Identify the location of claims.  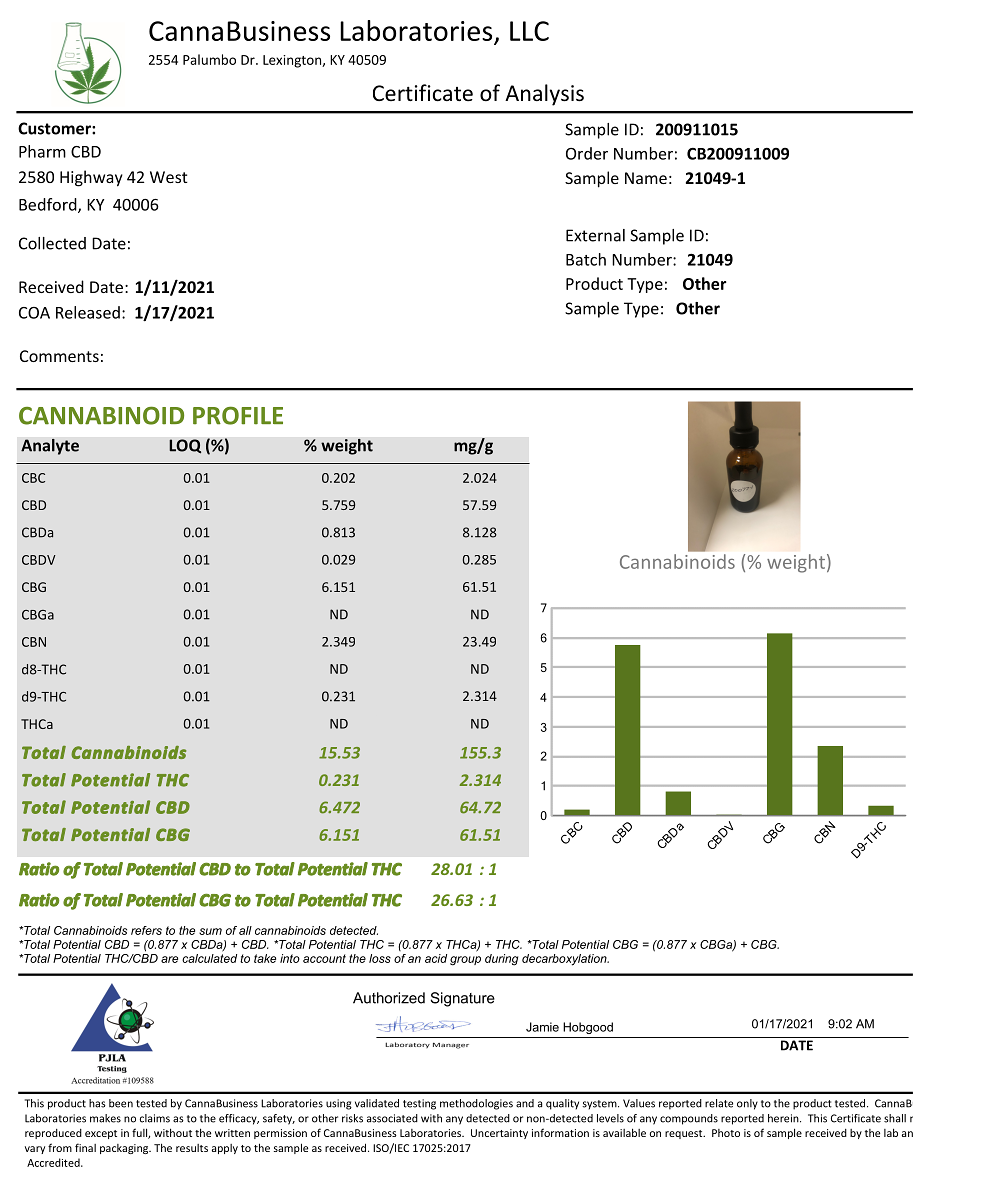
(155, 1118).
